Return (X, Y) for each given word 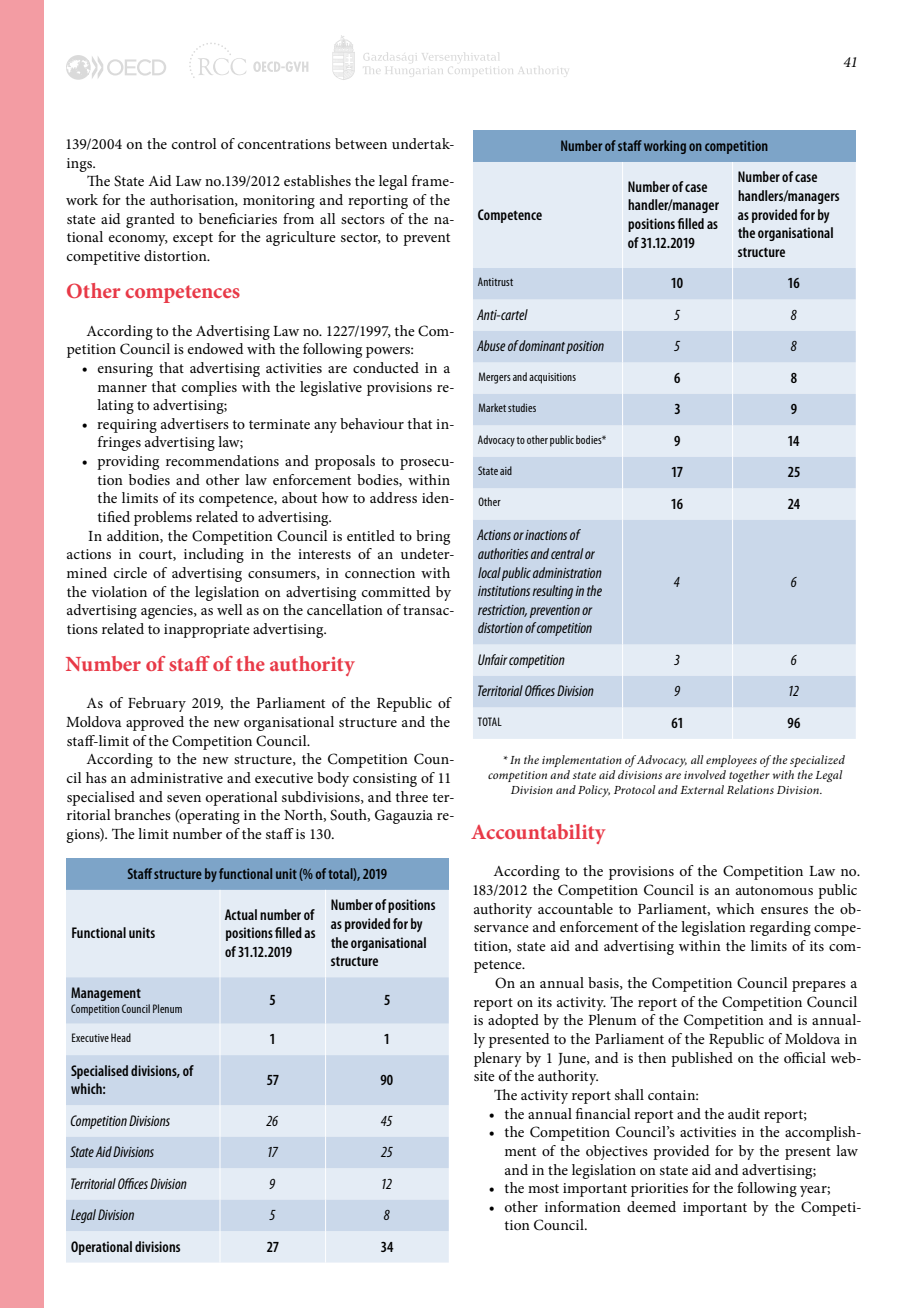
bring (433, 537)
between (361, 143)
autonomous (774, 890)
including (214, 555)
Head (121, 1037)
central (567, 553)
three (411, 796)
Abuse (491, 345)
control (194, 143)
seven (184, 798)
